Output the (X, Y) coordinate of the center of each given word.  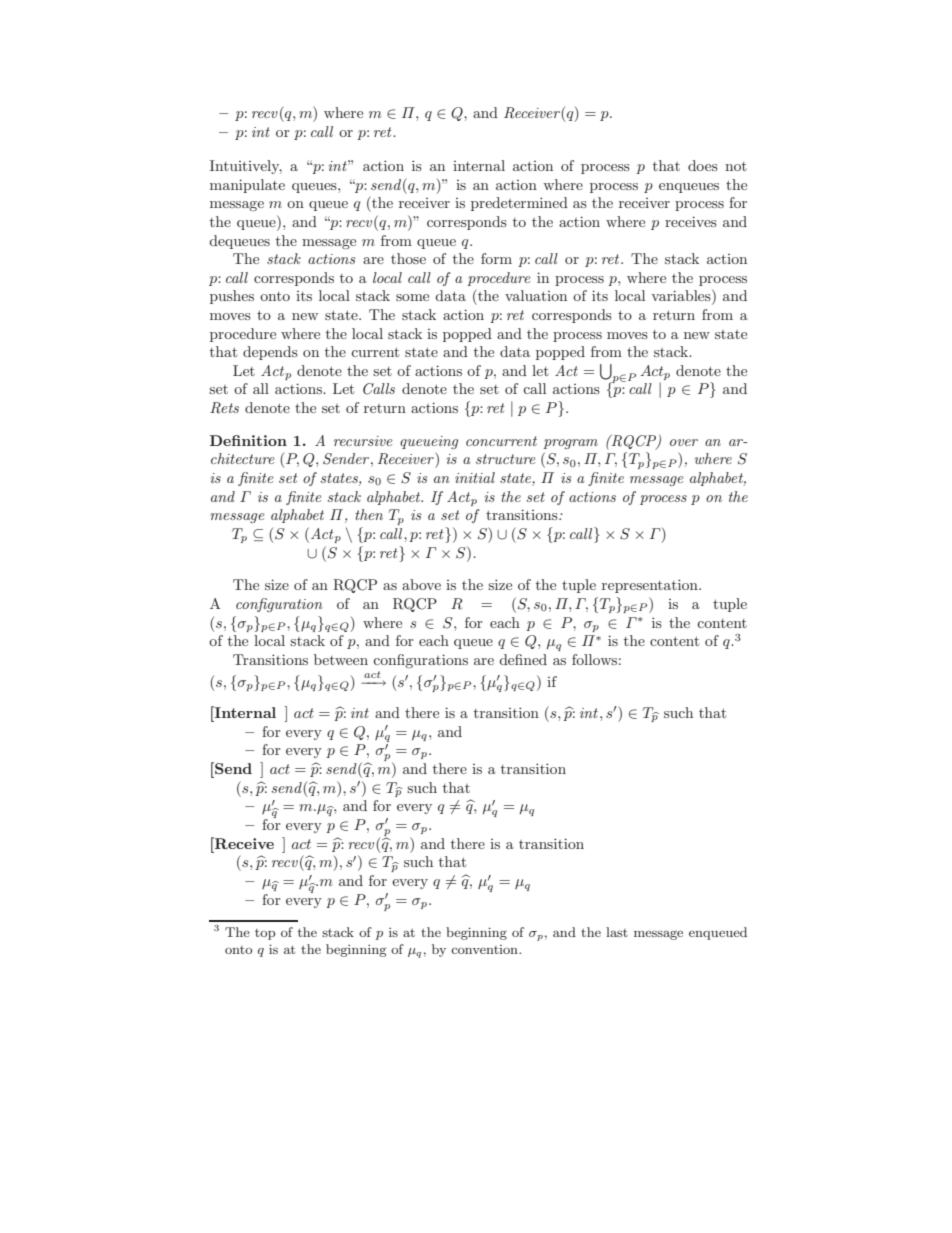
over (684, 442)
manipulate (247, 186)
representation (651, 586)
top (265, 934)
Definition (248, 440)
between (341, 659)
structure (506, 459)
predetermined (519, 204)
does (703, 165)
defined (523, 659)
